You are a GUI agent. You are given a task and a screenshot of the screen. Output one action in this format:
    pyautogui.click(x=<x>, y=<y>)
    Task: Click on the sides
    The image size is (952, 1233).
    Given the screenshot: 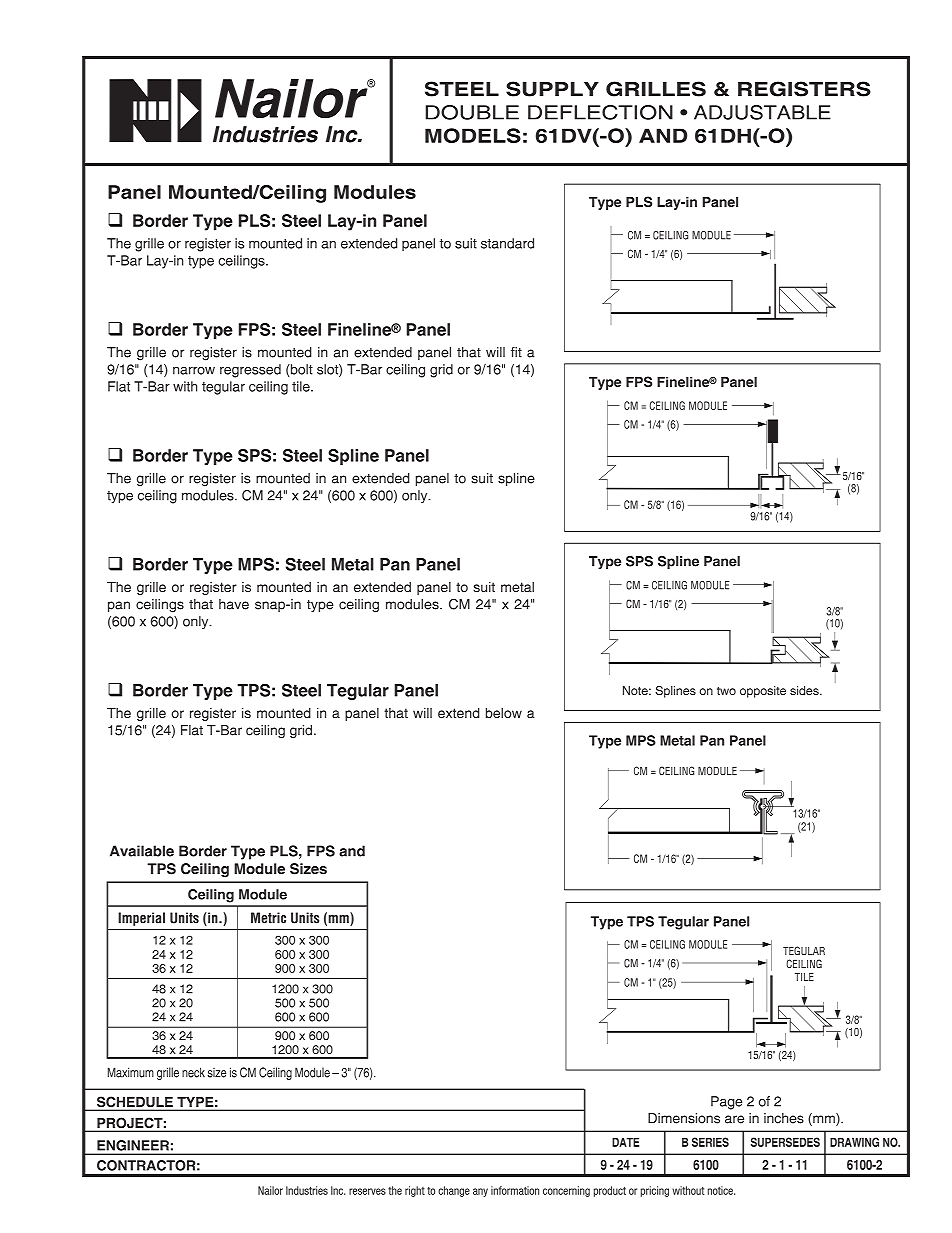 What is the action you would take?
    pyautogui.click(x=805, y=690)
